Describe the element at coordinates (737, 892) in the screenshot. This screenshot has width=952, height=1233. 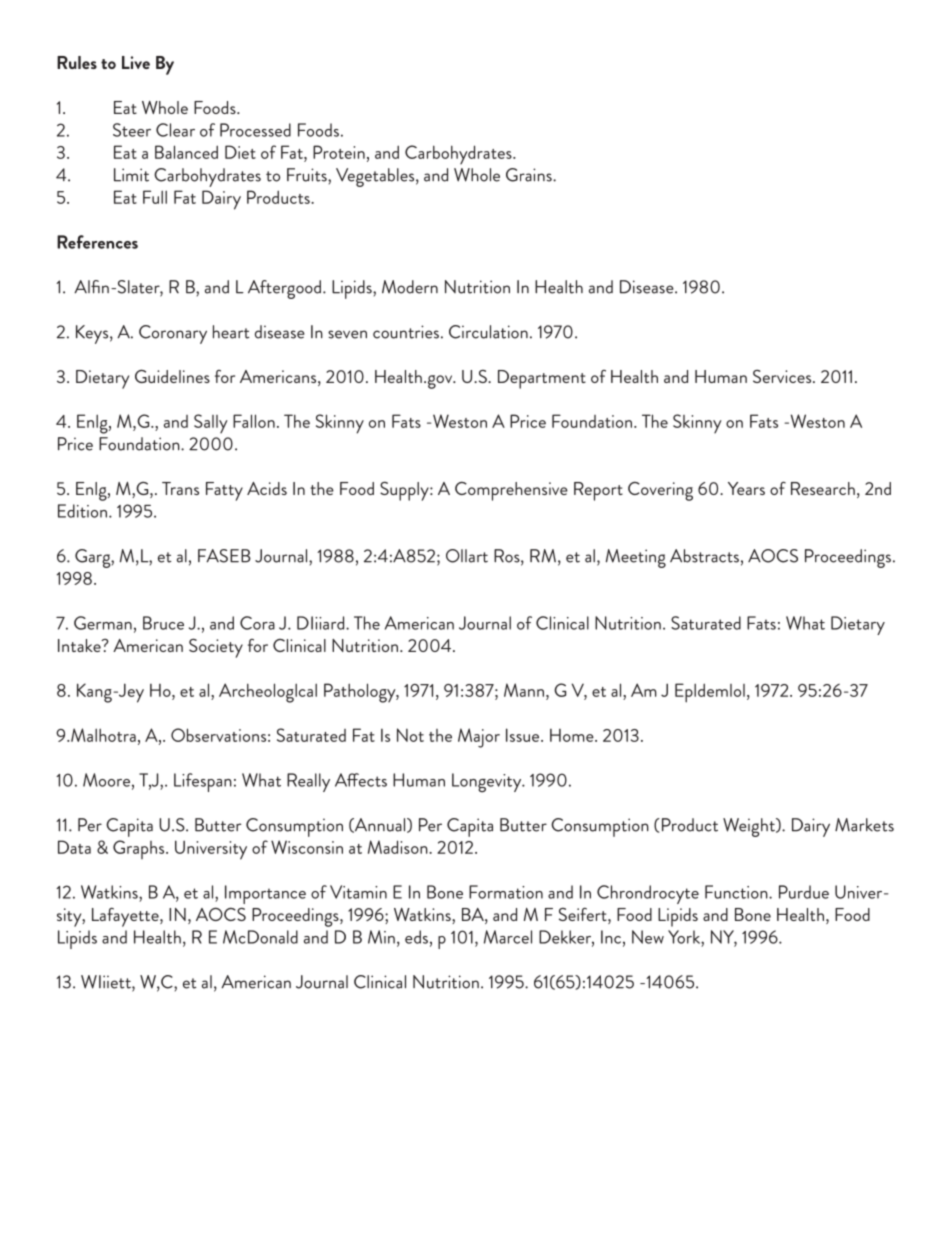
I see `Function` at that location.
